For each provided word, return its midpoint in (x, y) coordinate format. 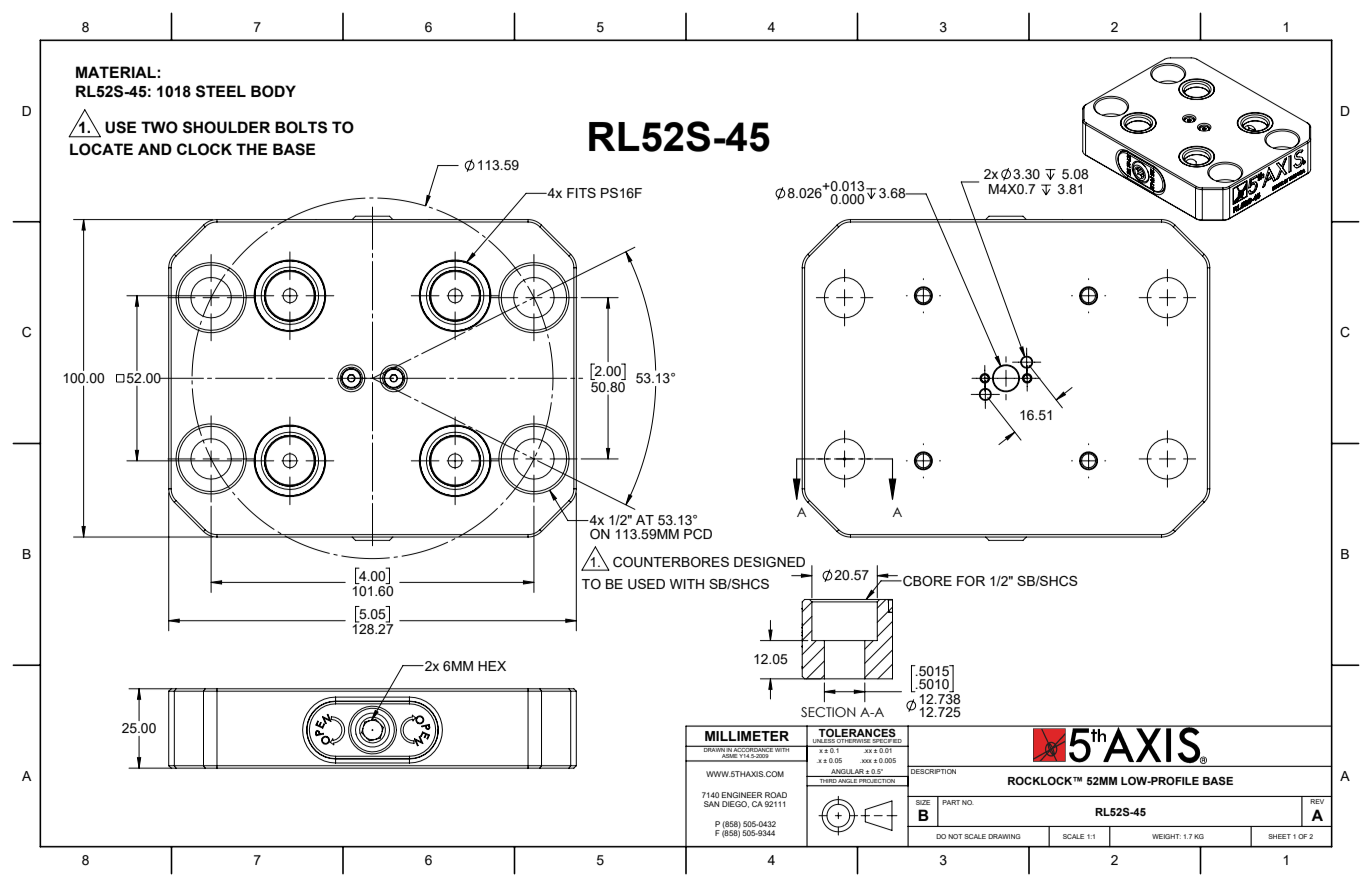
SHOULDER (226, 127)
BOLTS (301, 127)
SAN (711, 804)
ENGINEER (742, 795)
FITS (581, 193)
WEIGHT (1166, 836)
